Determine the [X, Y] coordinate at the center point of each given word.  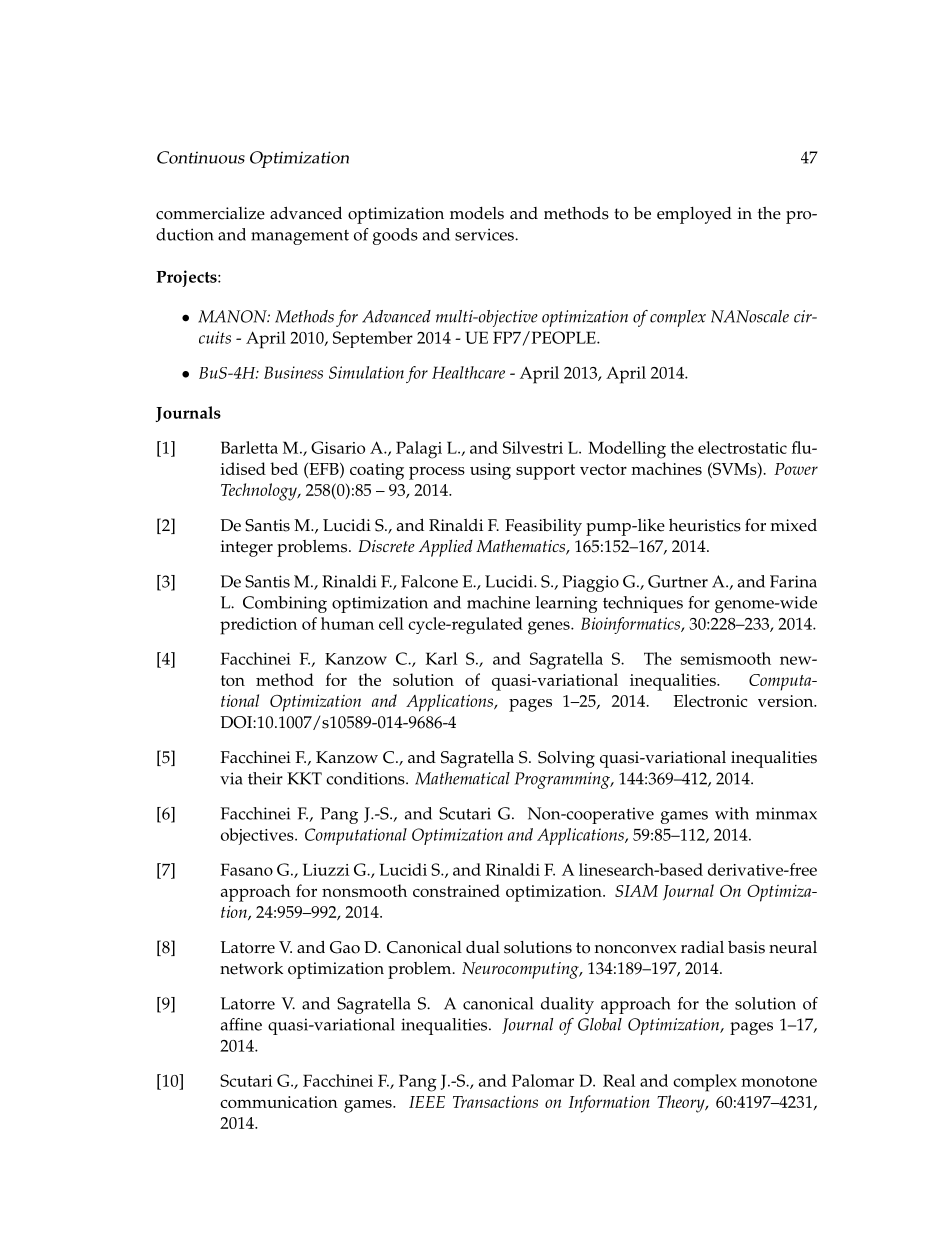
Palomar [543, 1080]
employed [694, 215]
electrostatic [742, 447]
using [490, 471]
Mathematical [462, 778]
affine [241, 1024]
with [732, 813]
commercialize [210, 213]
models [477, 213]
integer [247, 548]
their [265, 778]
